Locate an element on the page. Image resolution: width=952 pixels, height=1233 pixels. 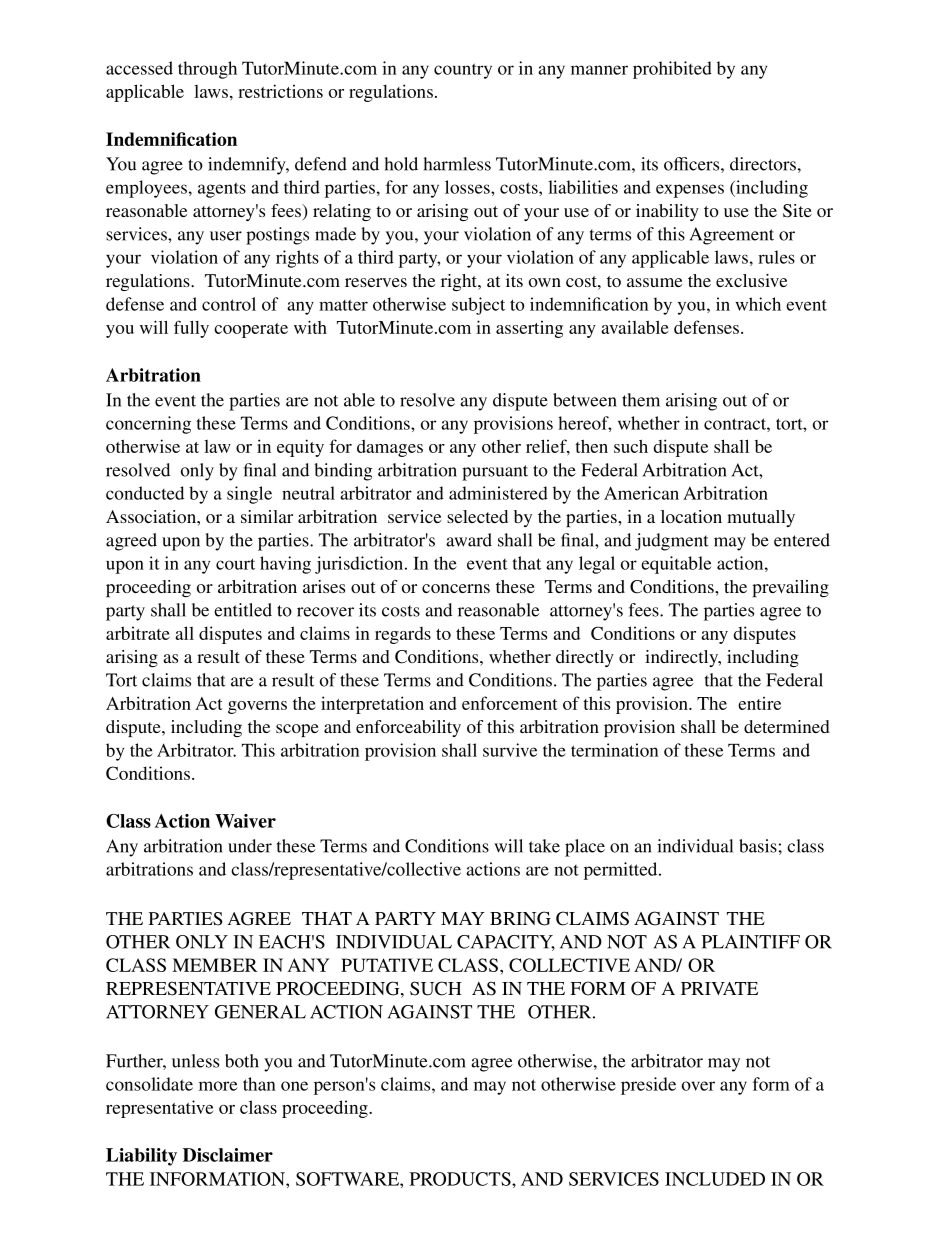
prohibited is located at coordinates (672, 70).
